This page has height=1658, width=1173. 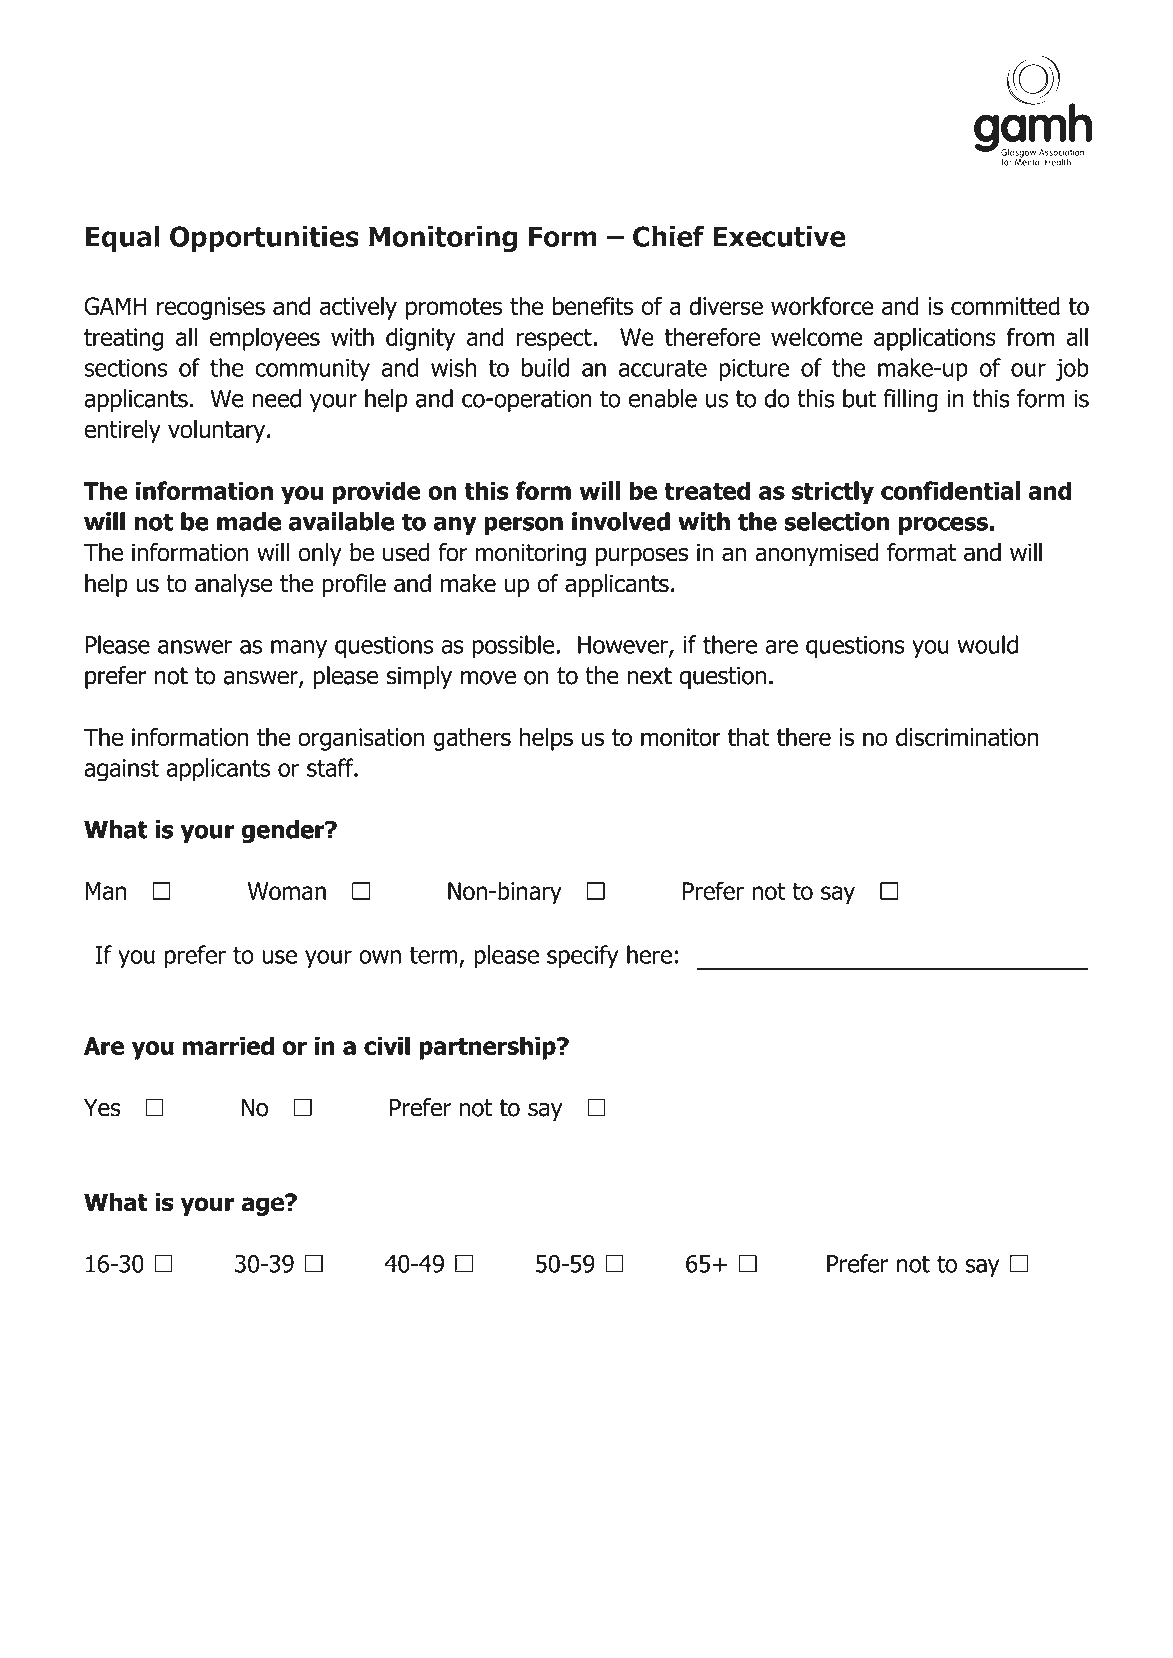 What do you see at coordinates (593, 305) in the page?
I see `benefits` at bounding box center [593, 305].
